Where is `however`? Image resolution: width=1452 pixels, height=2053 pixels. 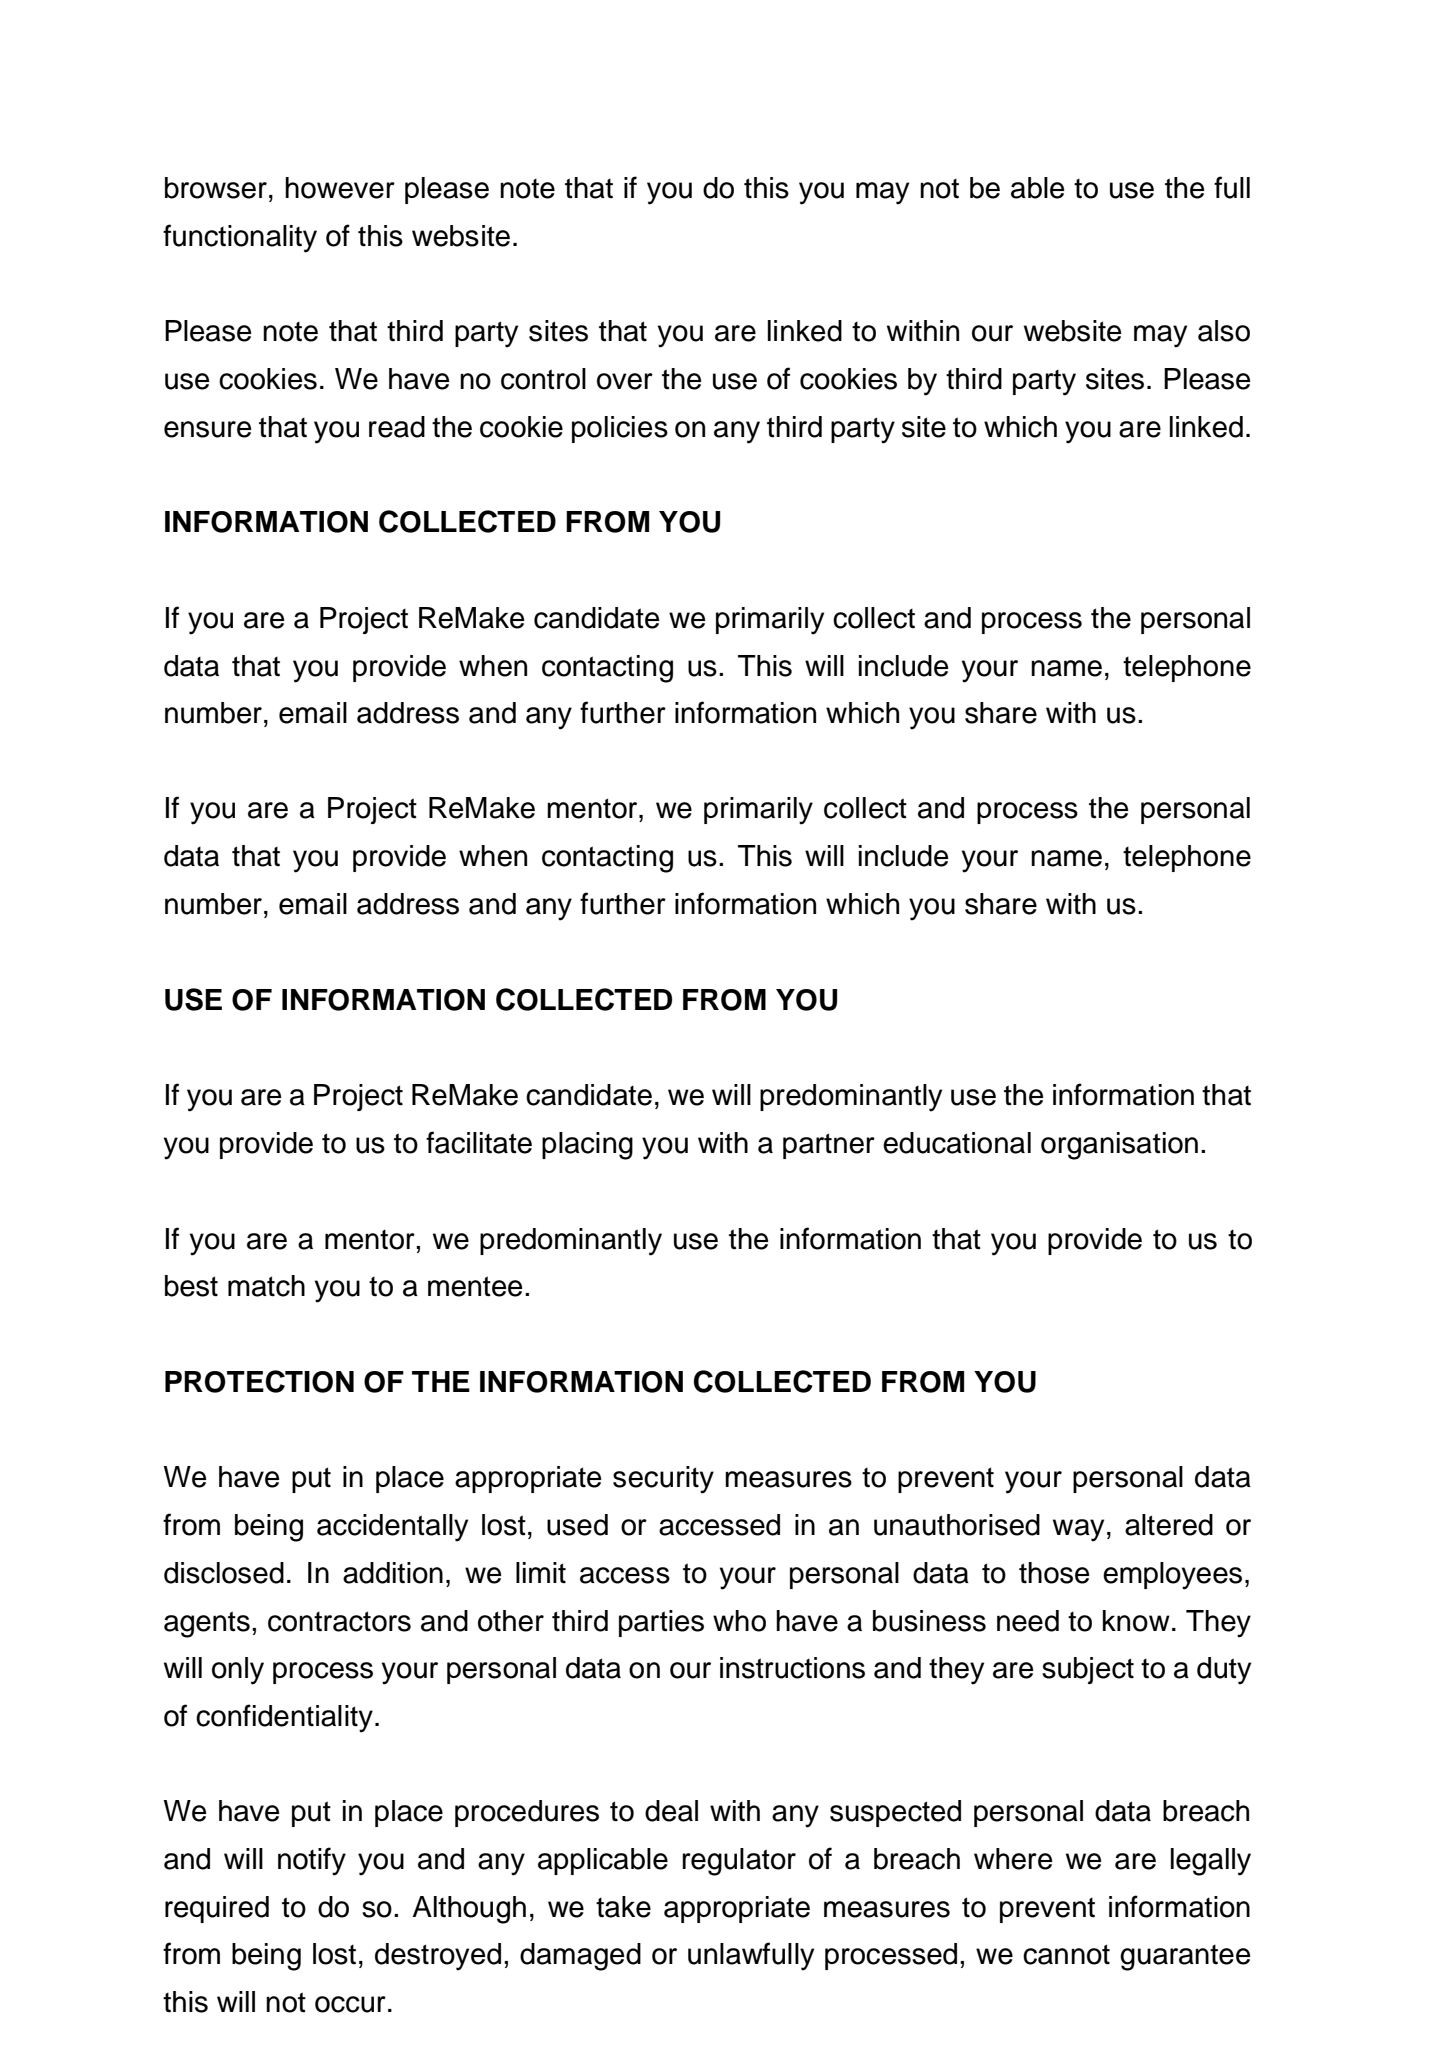
however is located at coordinates (340, 188).
